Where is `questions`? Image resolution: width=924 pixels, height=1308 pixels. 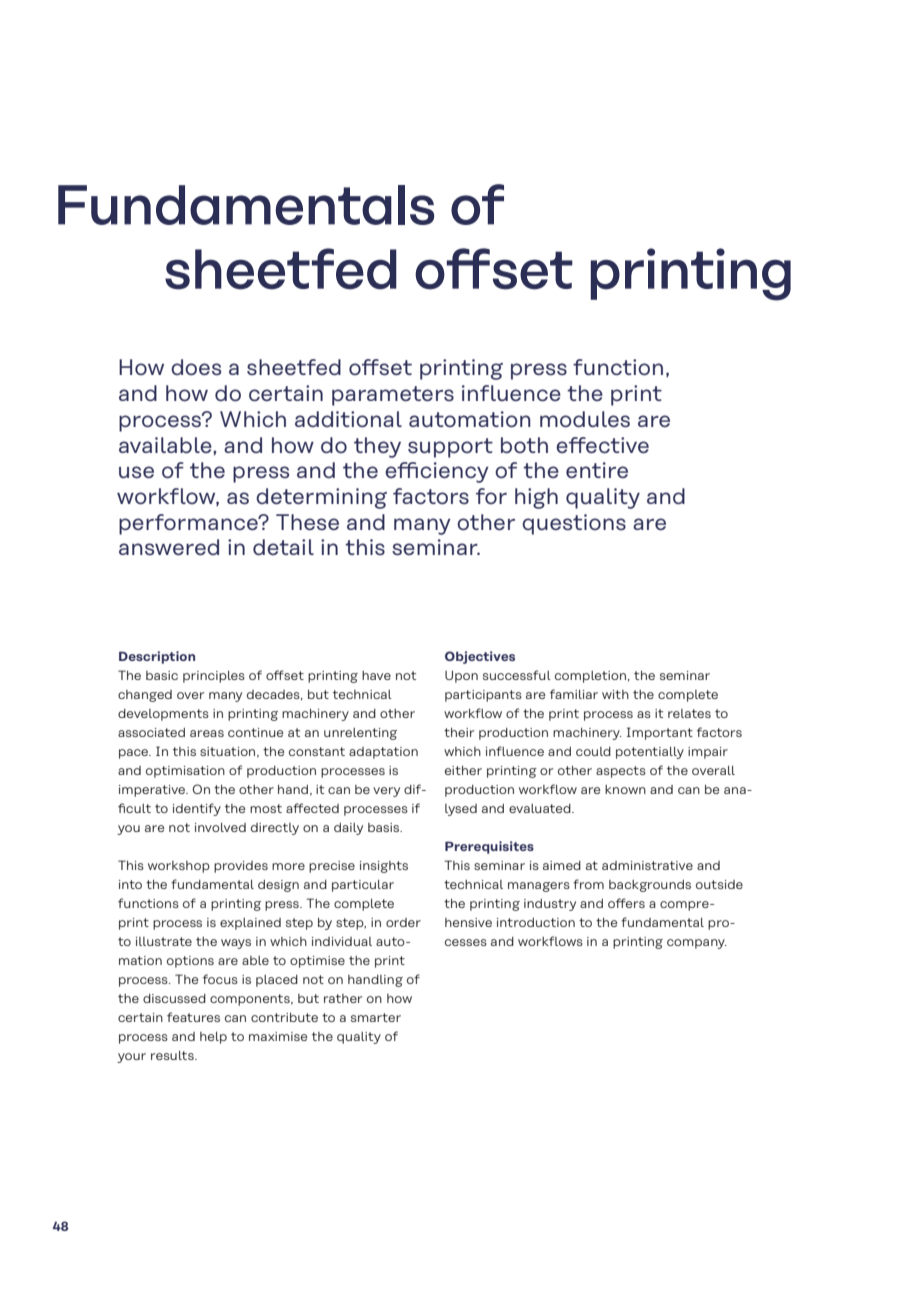 questions is located at coordinates (574, 524).
